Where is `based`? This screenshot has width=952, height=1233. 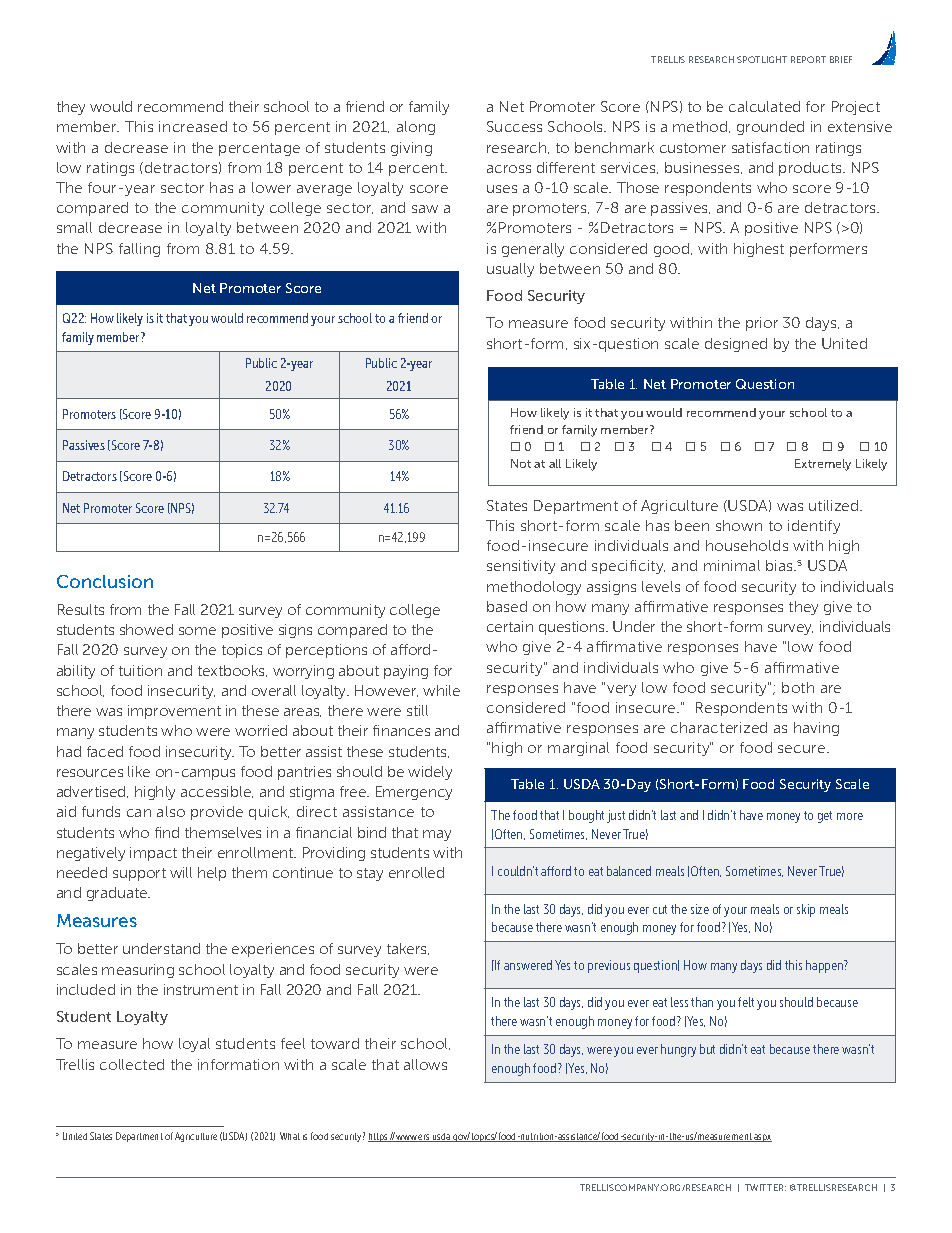
based is located at coordinates (507, 606).
